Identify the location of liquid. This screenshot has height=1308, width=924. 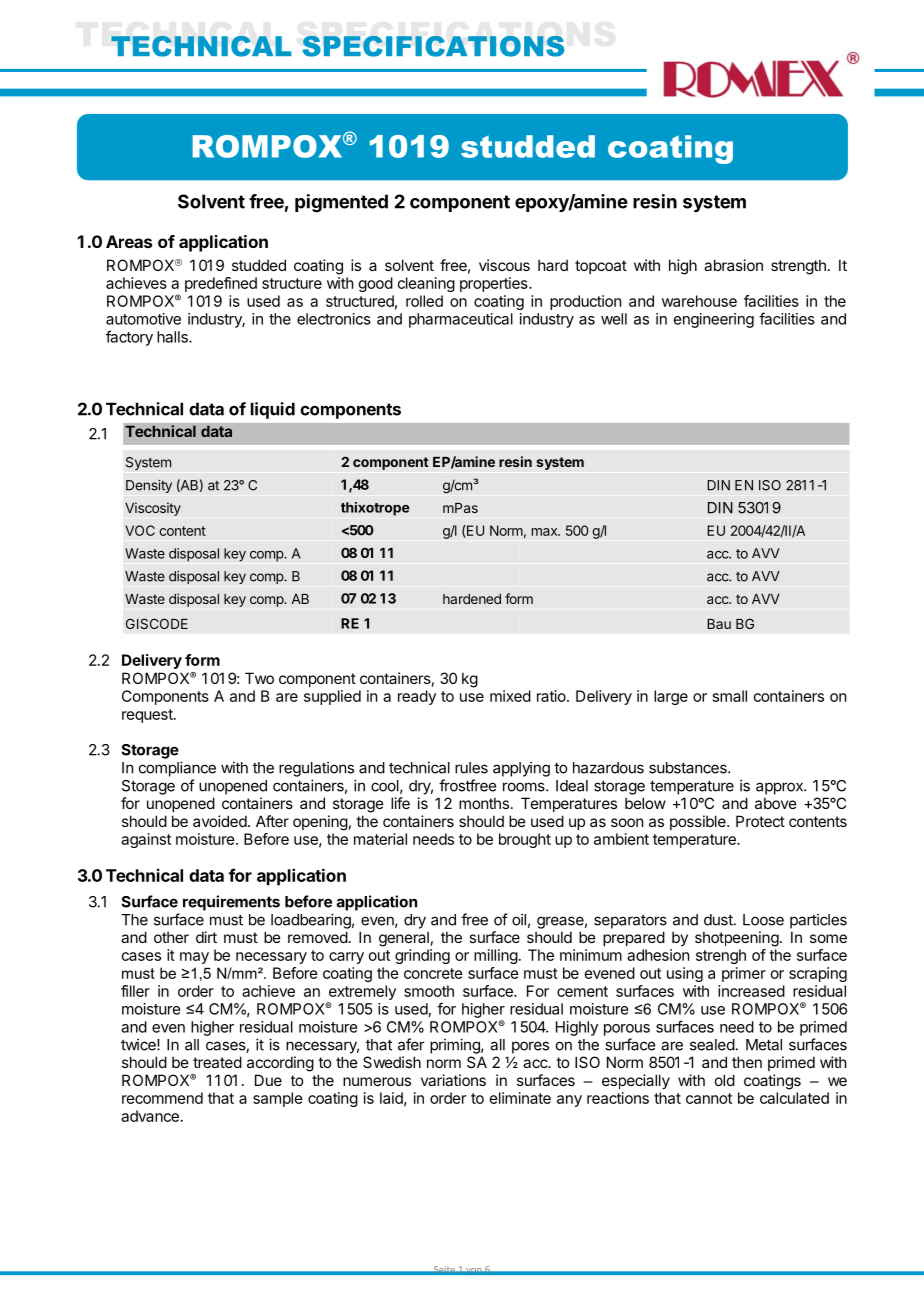
(273, 410).
